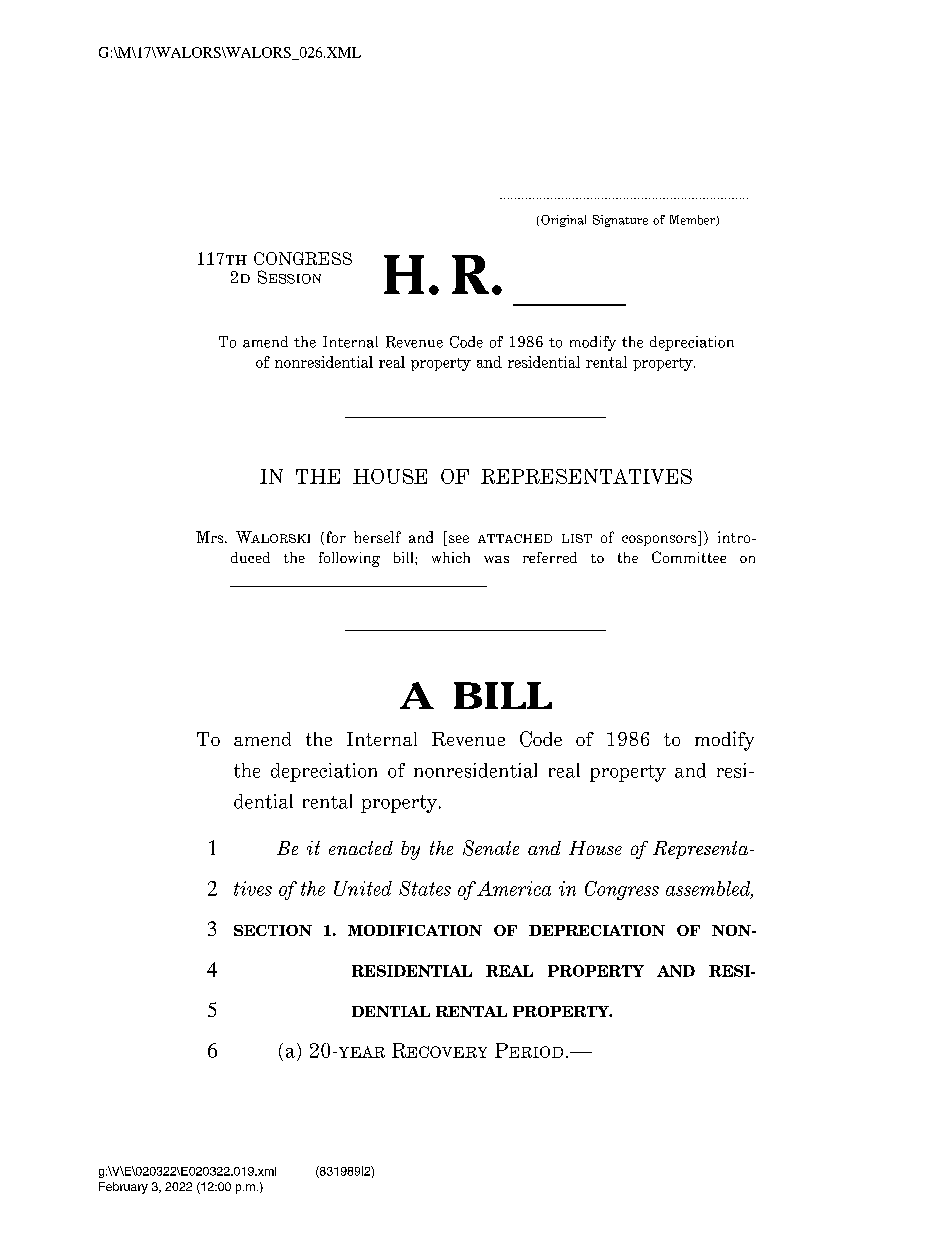 The height and width of the page is (1233, 952). Describe the element at coordinates (620, 221) in the page. I see `Signature` at that location.
